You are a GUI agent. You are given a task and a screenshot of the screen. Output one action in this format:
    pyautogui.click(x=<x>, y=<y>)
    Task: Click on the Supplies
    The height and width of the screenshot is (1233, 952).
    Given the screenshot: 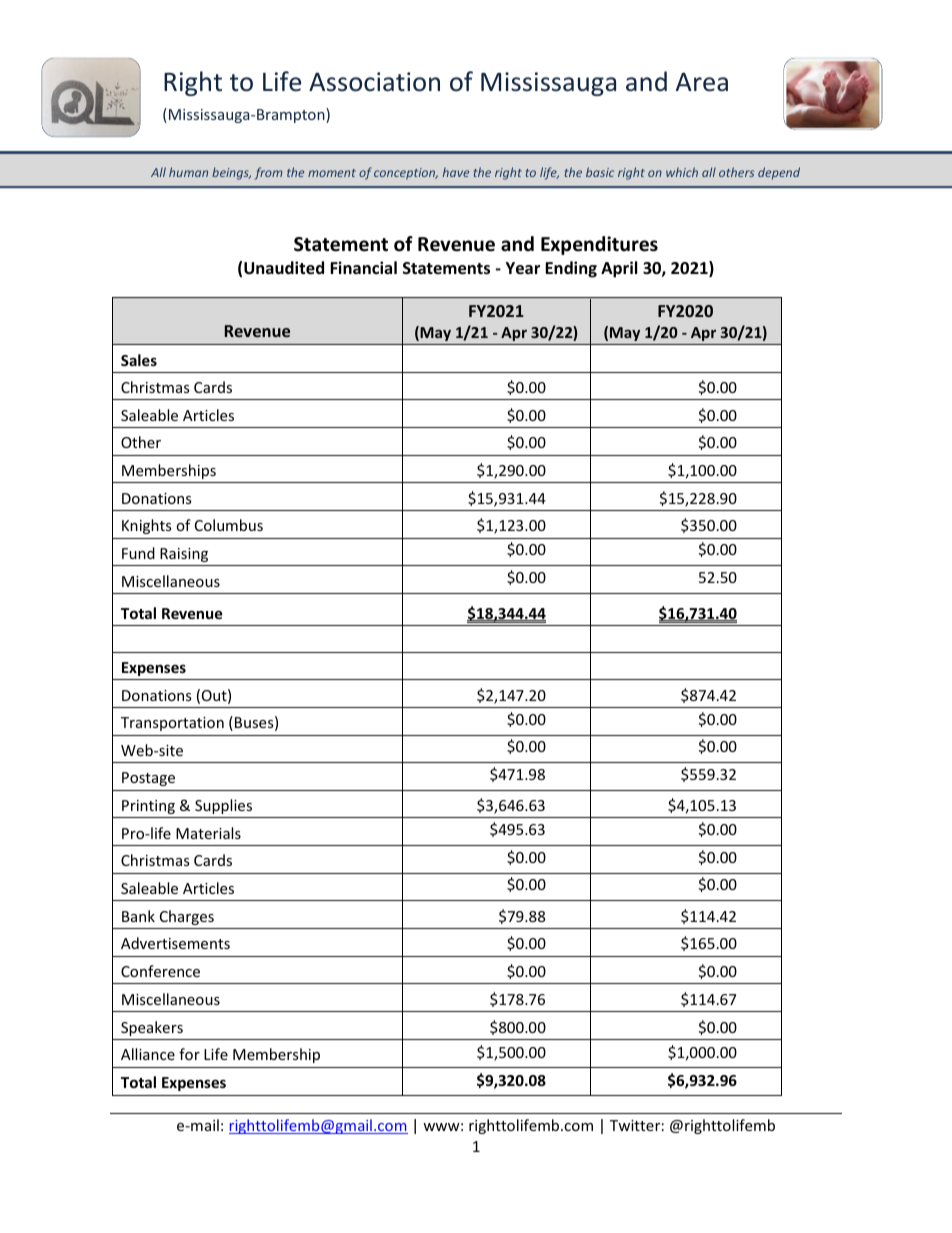 What is the action you would take?
    pyautogui.click(x=223, y=806)
